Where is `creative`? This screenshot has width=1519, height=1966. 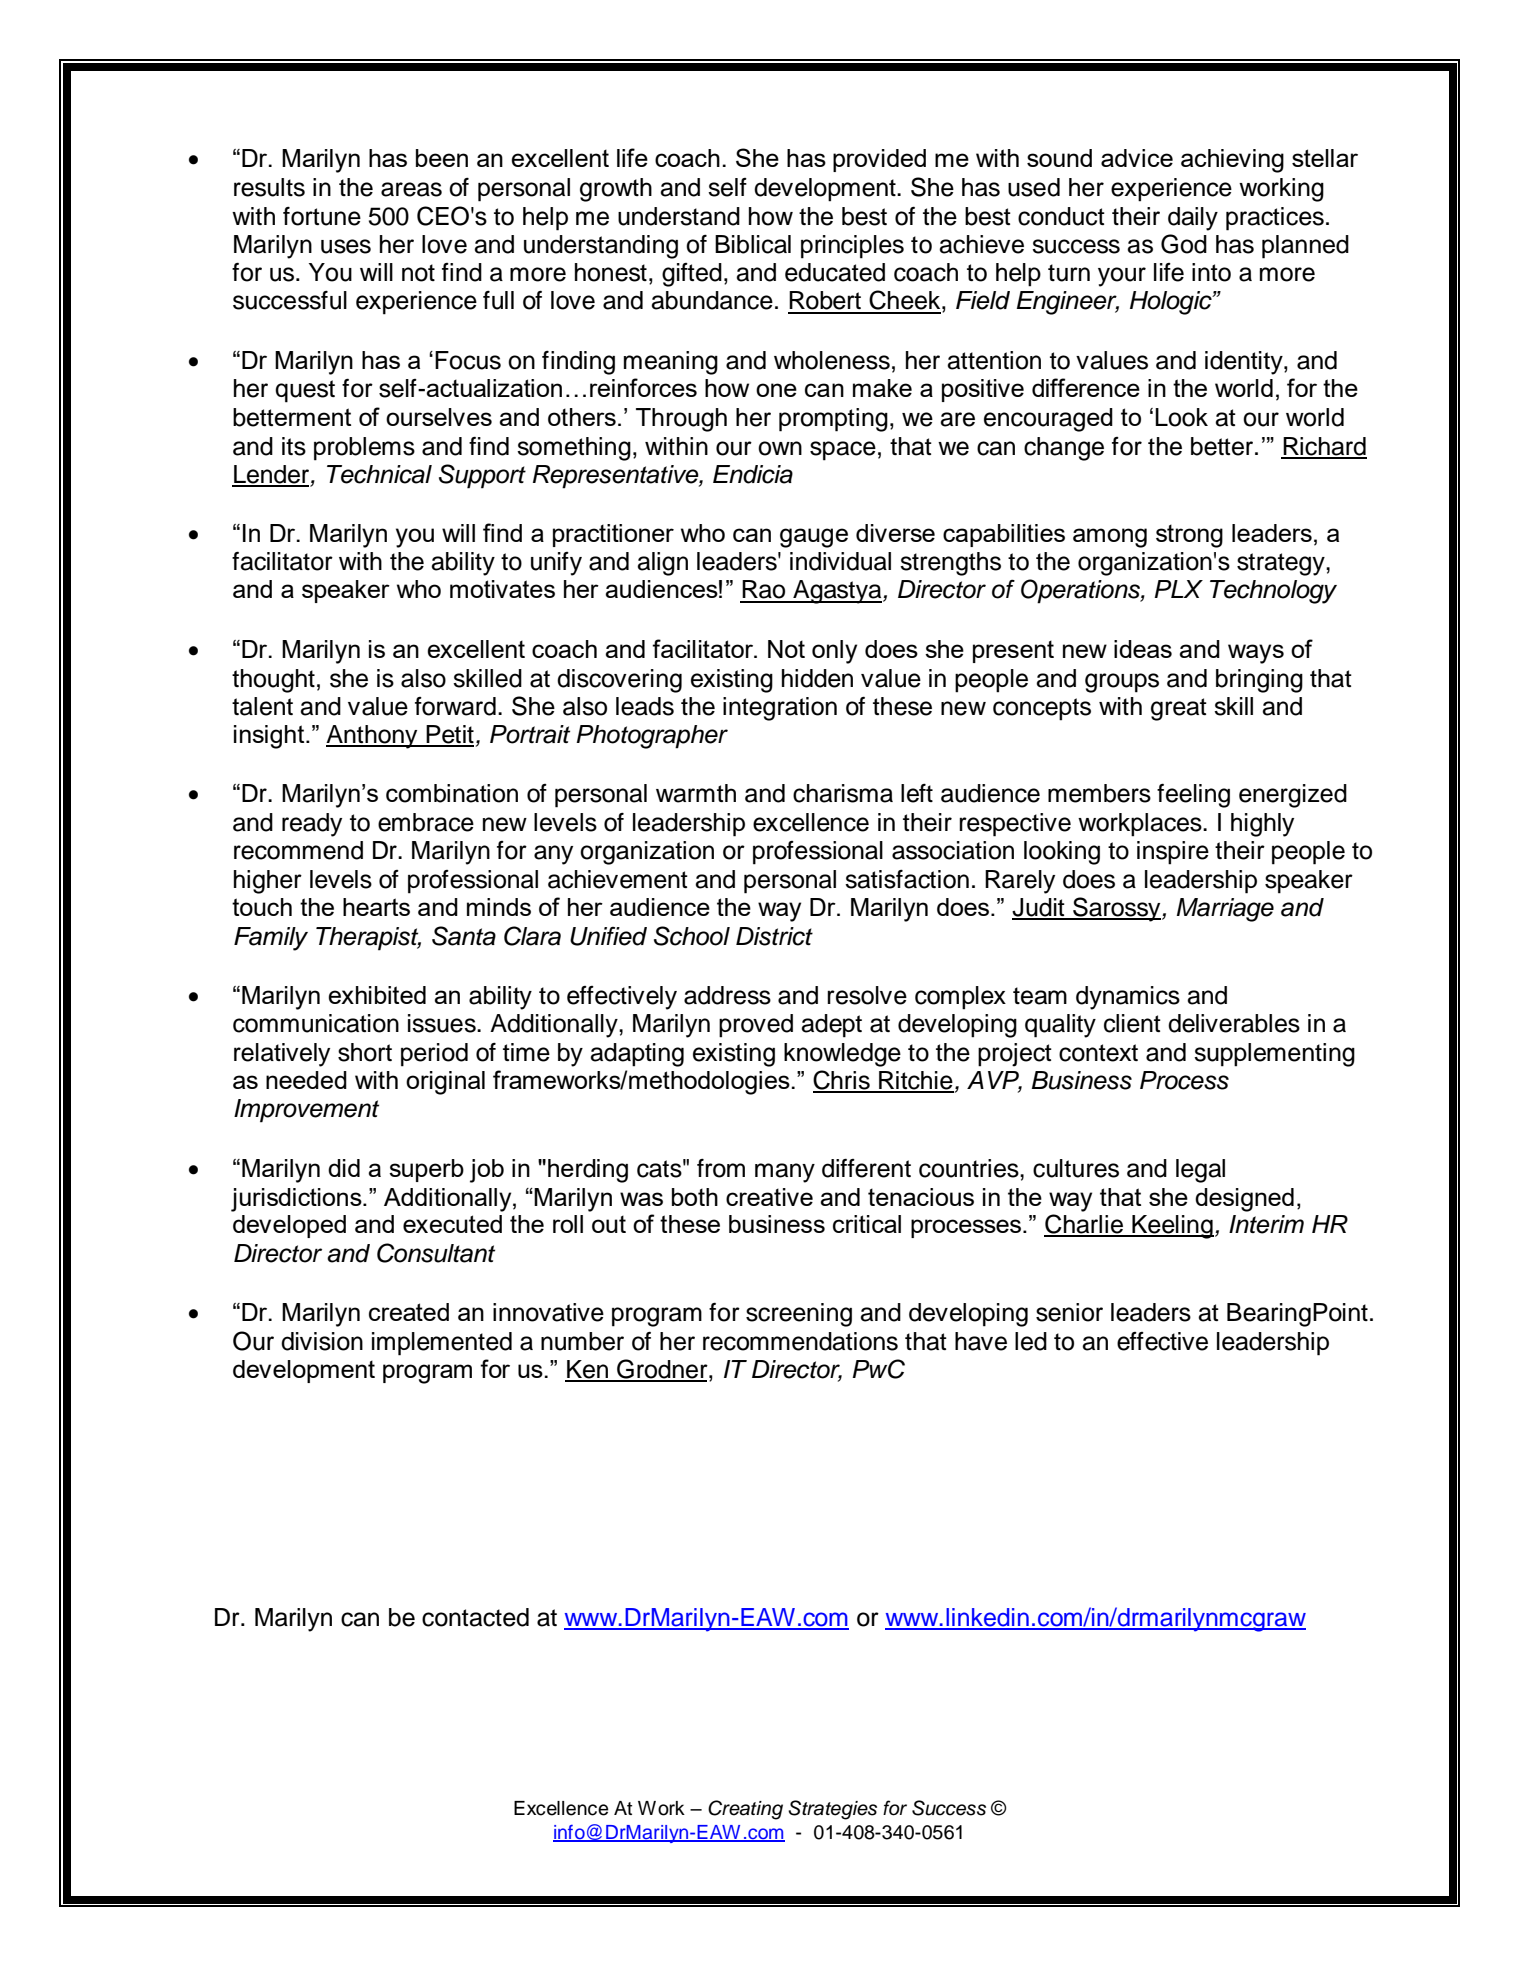 creative is located at coordinates (769, 1197).
